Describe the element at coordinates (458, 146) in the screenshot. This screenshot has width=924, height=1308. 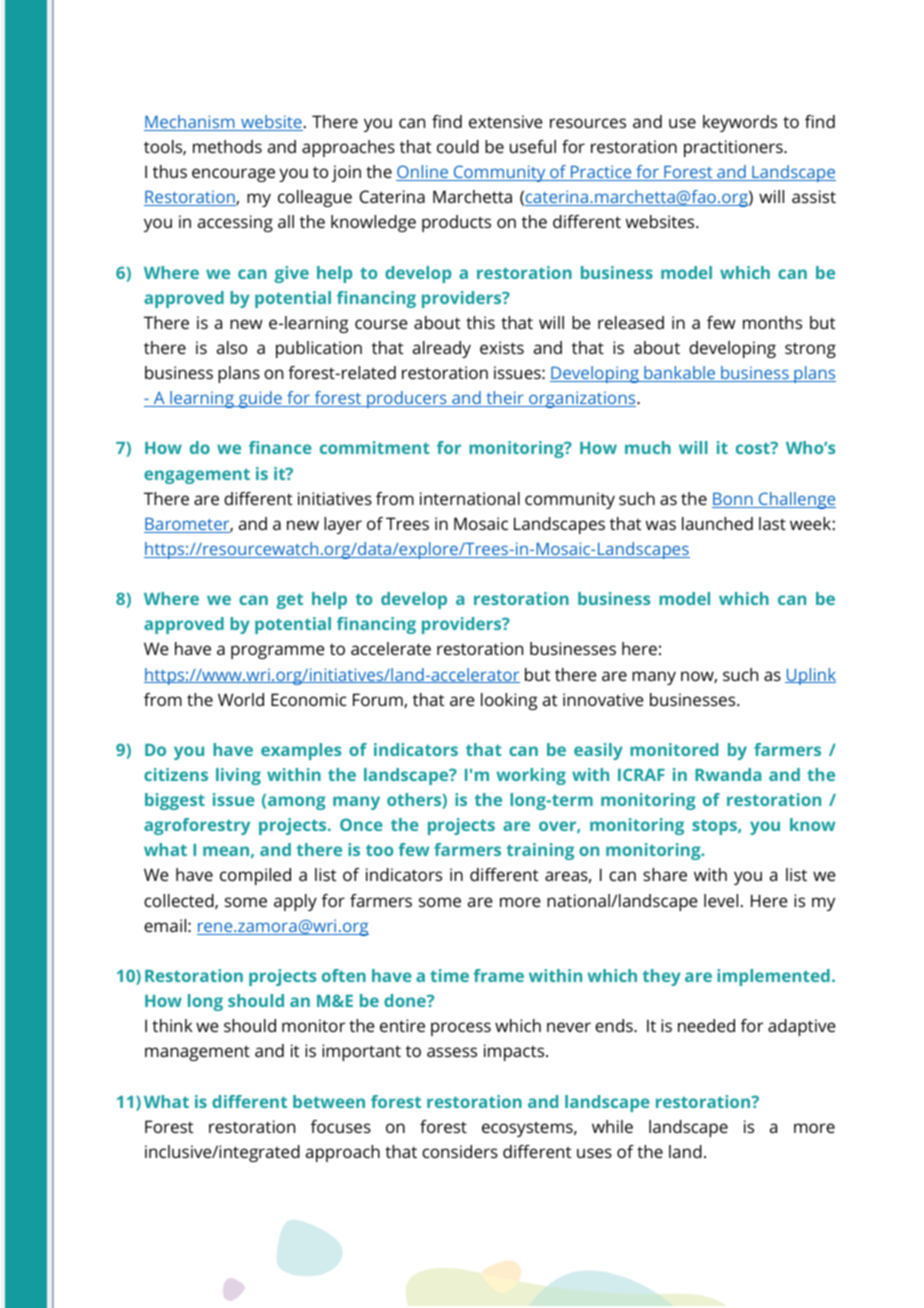
I see `could` at that location.
